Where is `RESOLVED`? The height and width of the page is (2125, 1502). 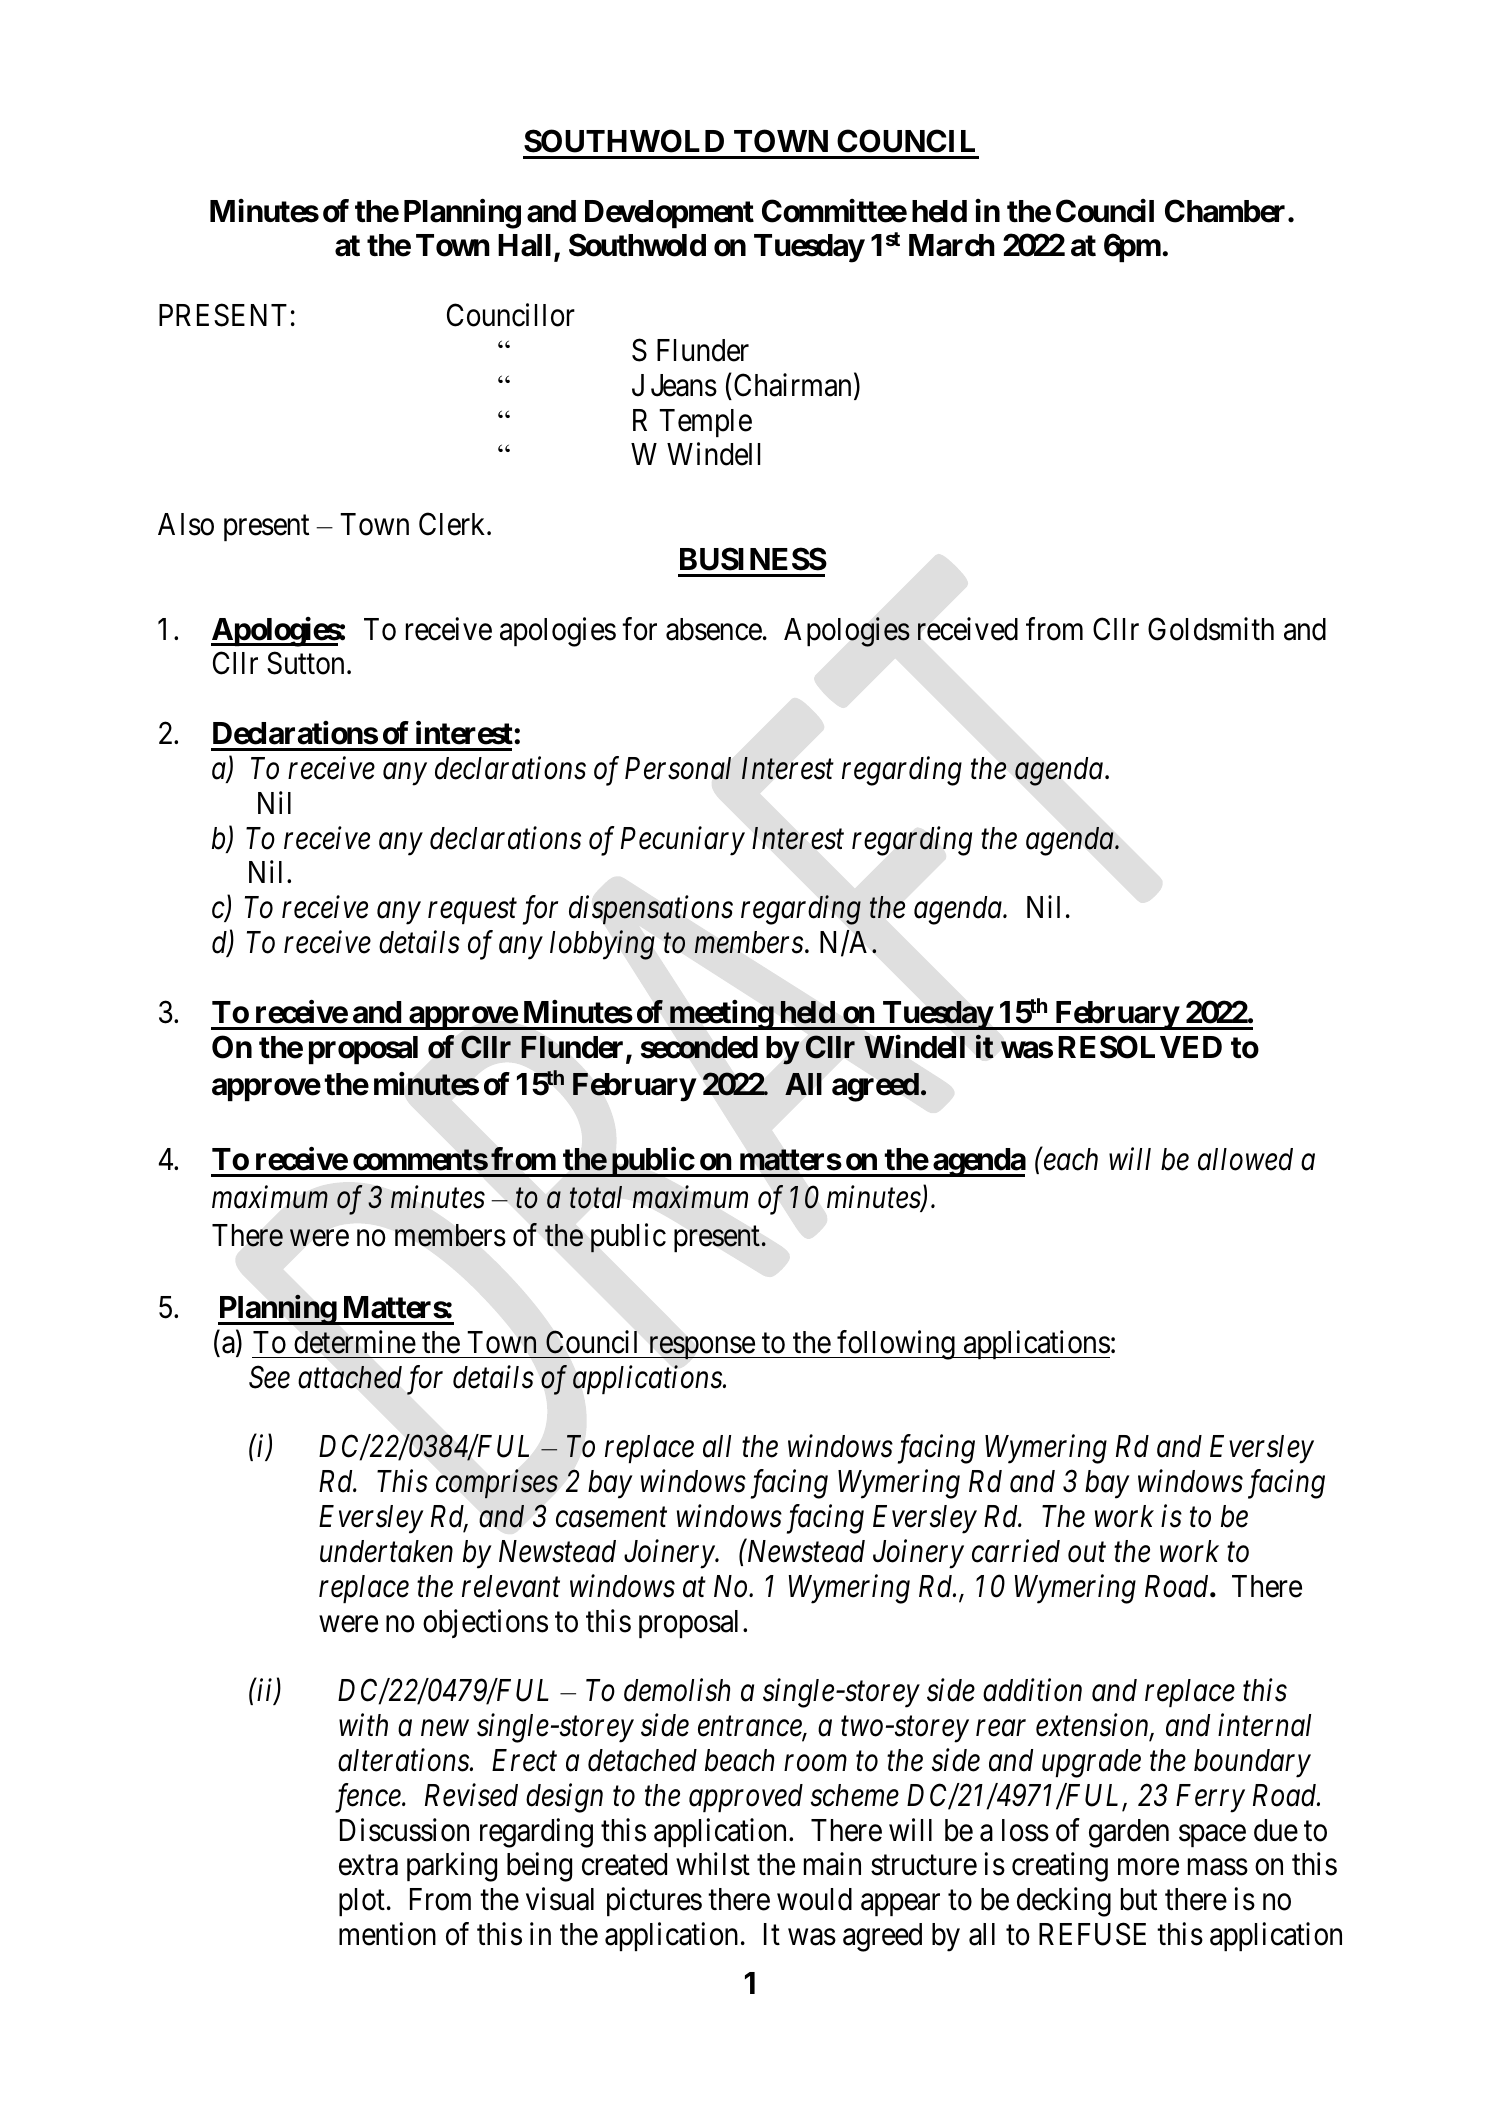 RESOLVED is located at coordinates (1140, 1047).
